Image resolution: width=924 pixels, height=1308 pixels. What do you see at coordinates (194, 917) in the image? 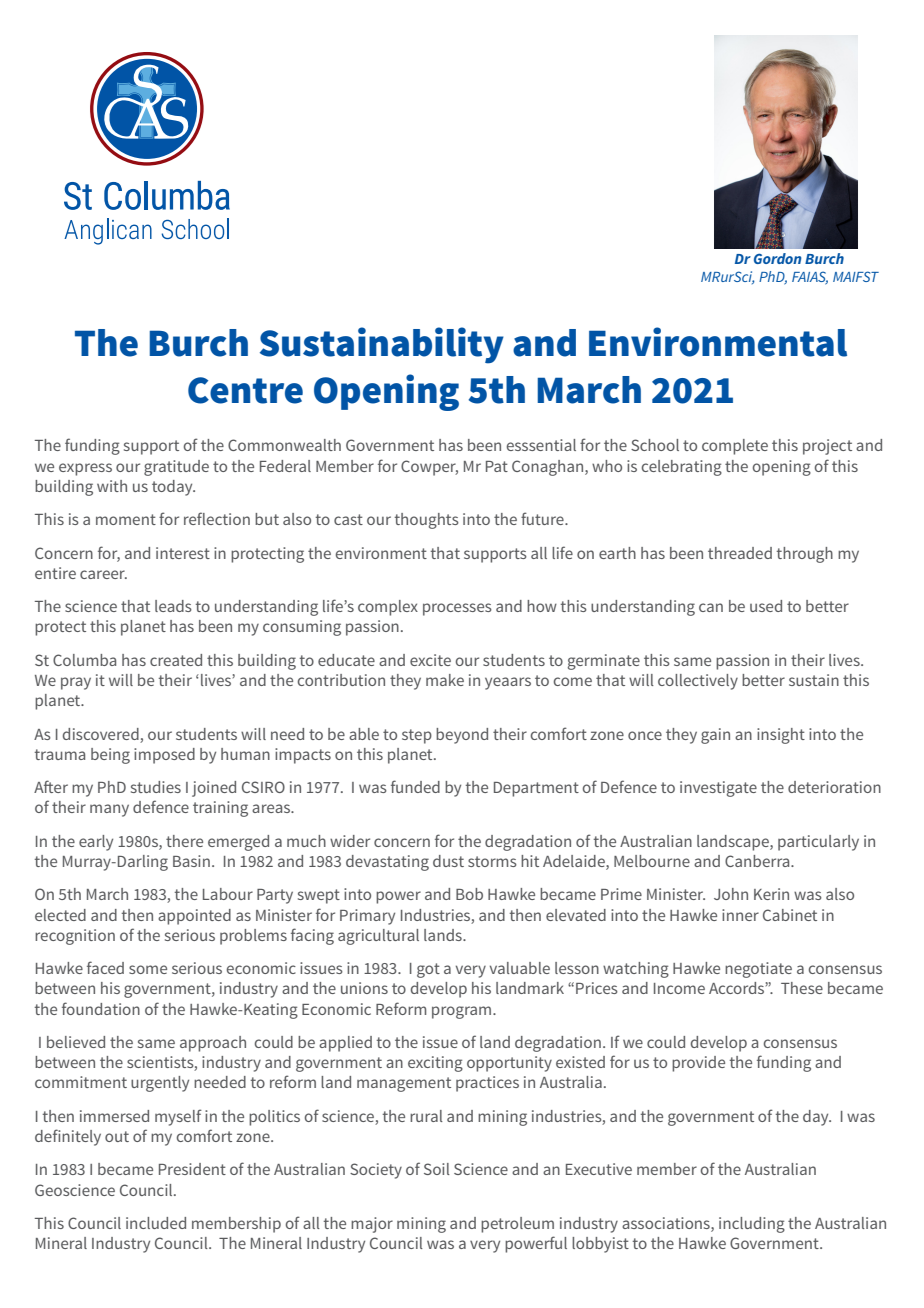
I see `appointed` at bounding box center [194, 917].
